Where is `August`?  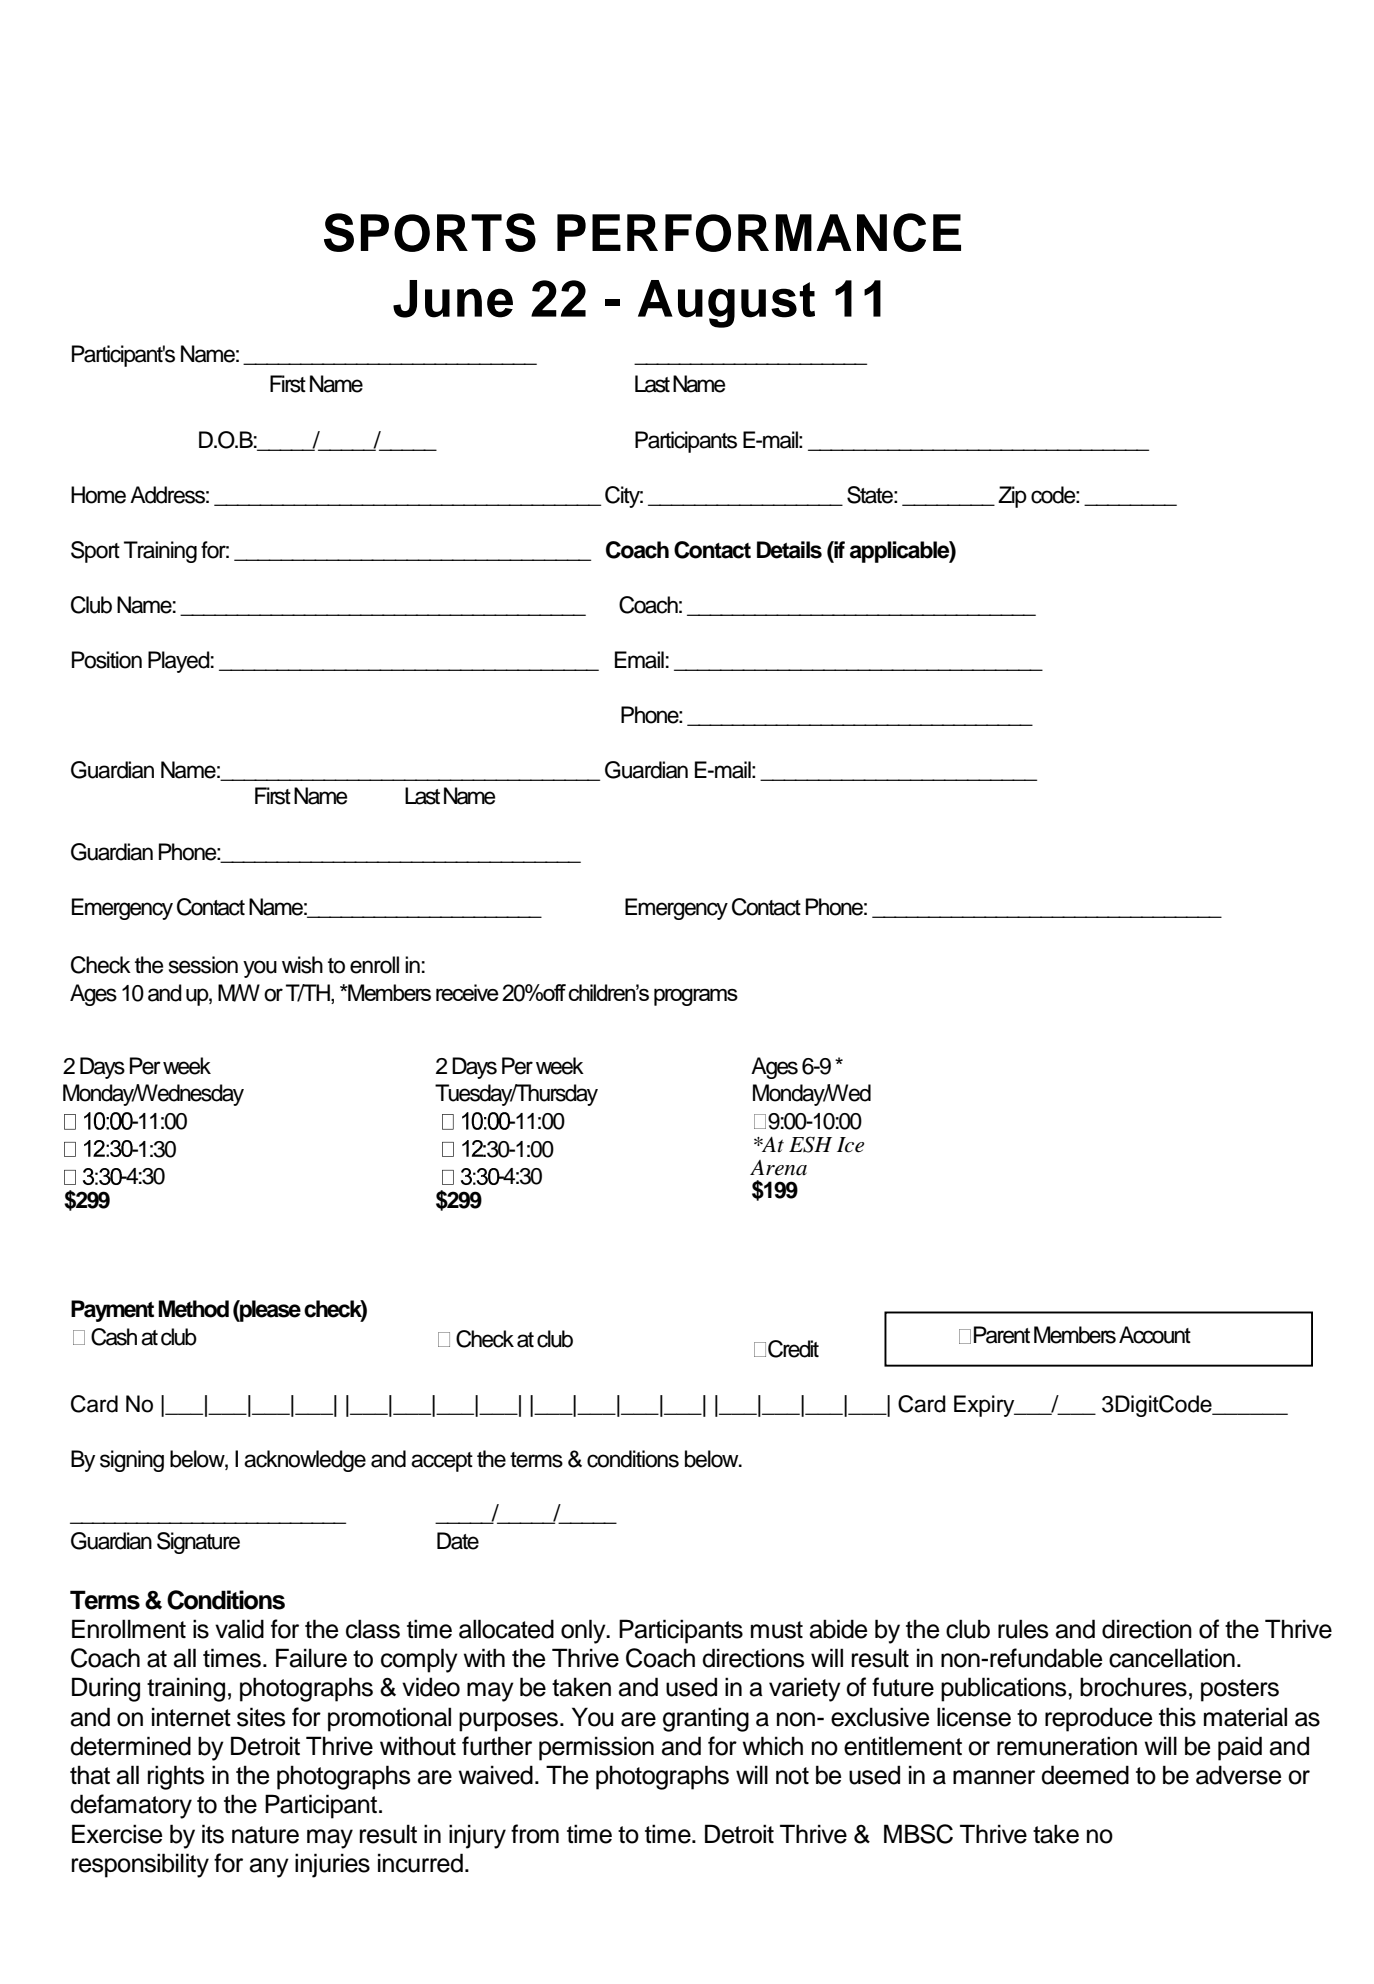
August is located at coordinates (726, 304).
